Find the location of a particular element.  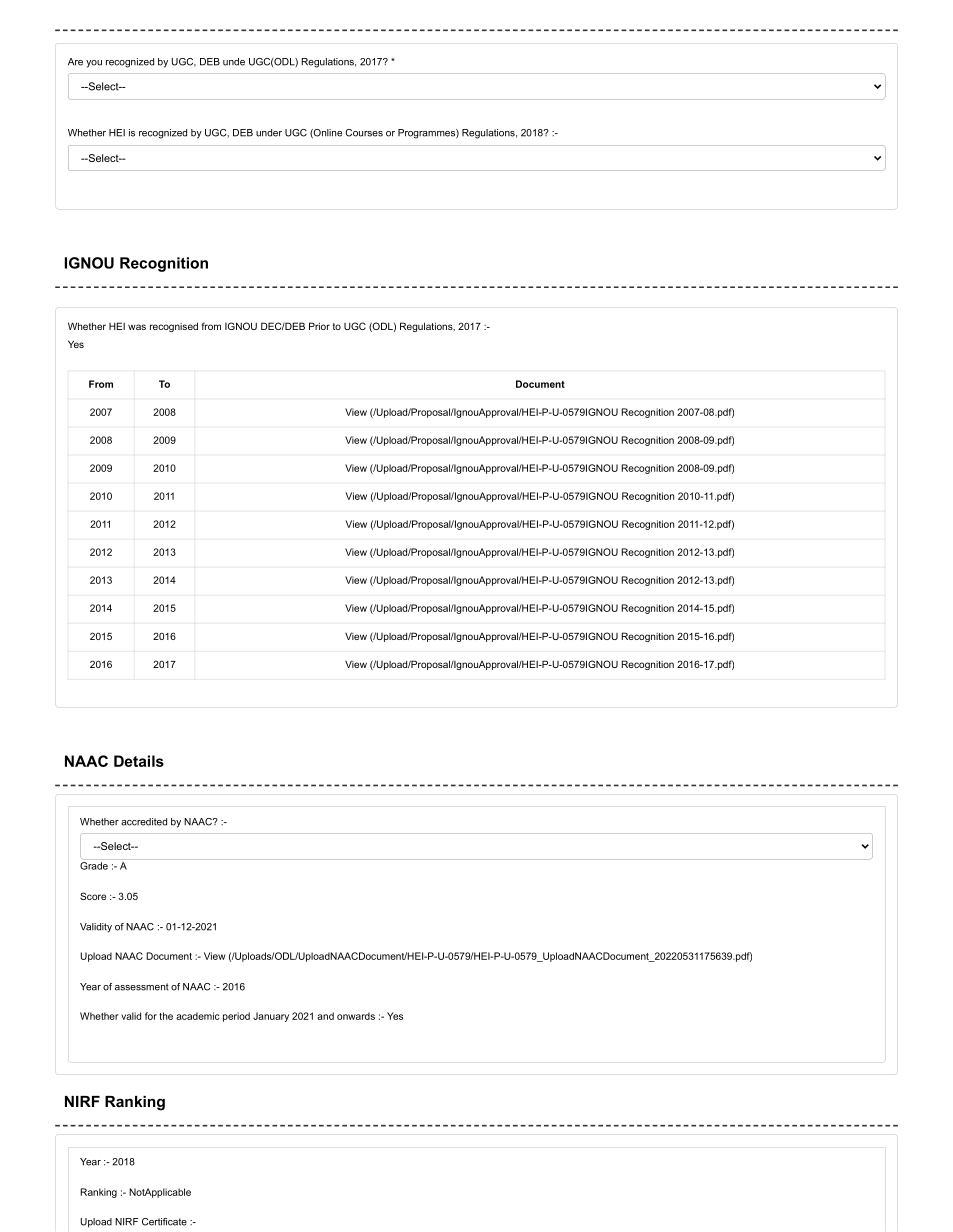

period is located at coordinates (236, 1017).
